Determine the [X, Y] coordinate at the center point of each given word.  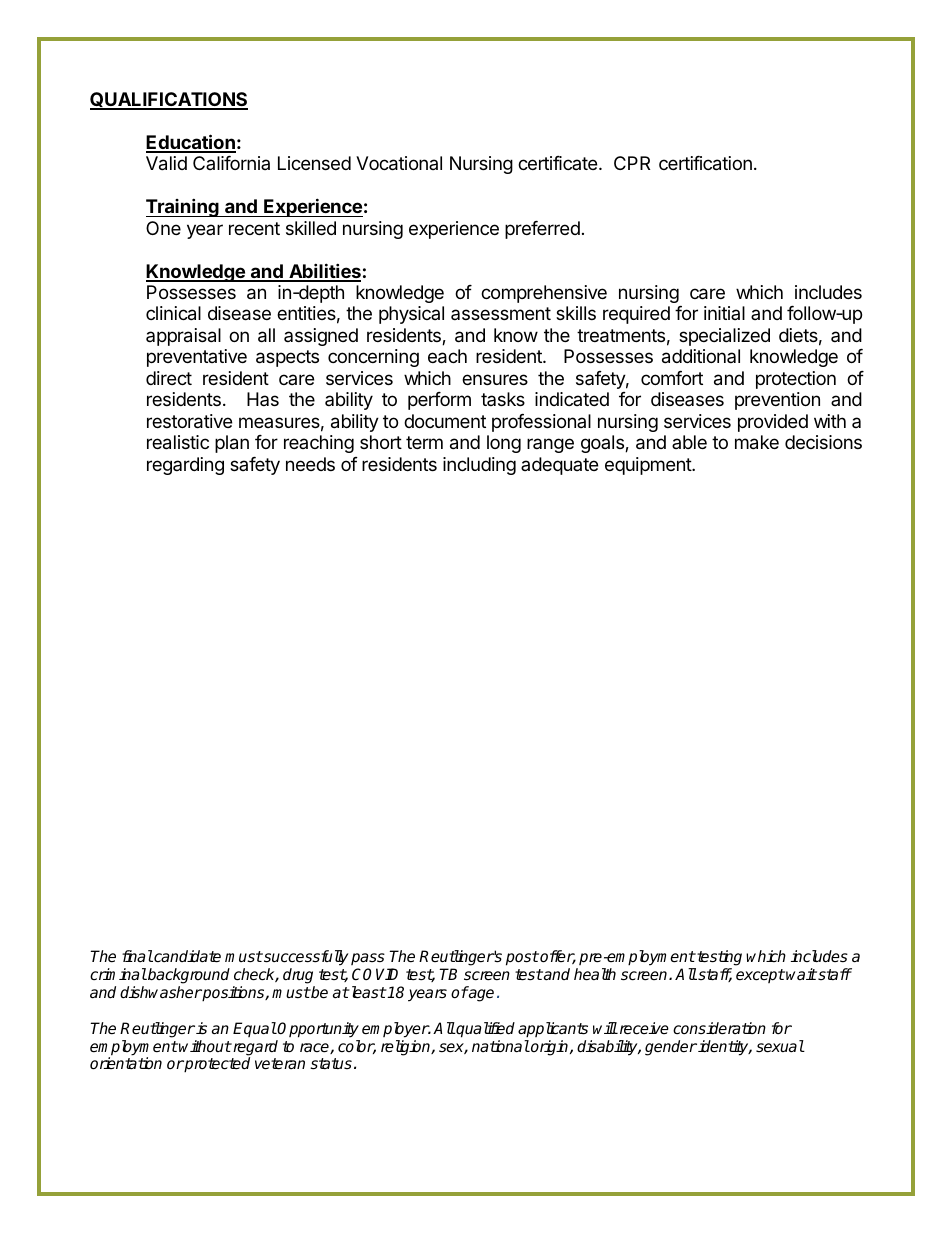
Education [191, 143]
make [757, 442]
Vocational [399, 163]
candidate [186, 956]
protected [216, 1065]
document [445, 421]
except [760, 976]
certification [705, 163]
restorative [189, 421]
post [522, 958]
